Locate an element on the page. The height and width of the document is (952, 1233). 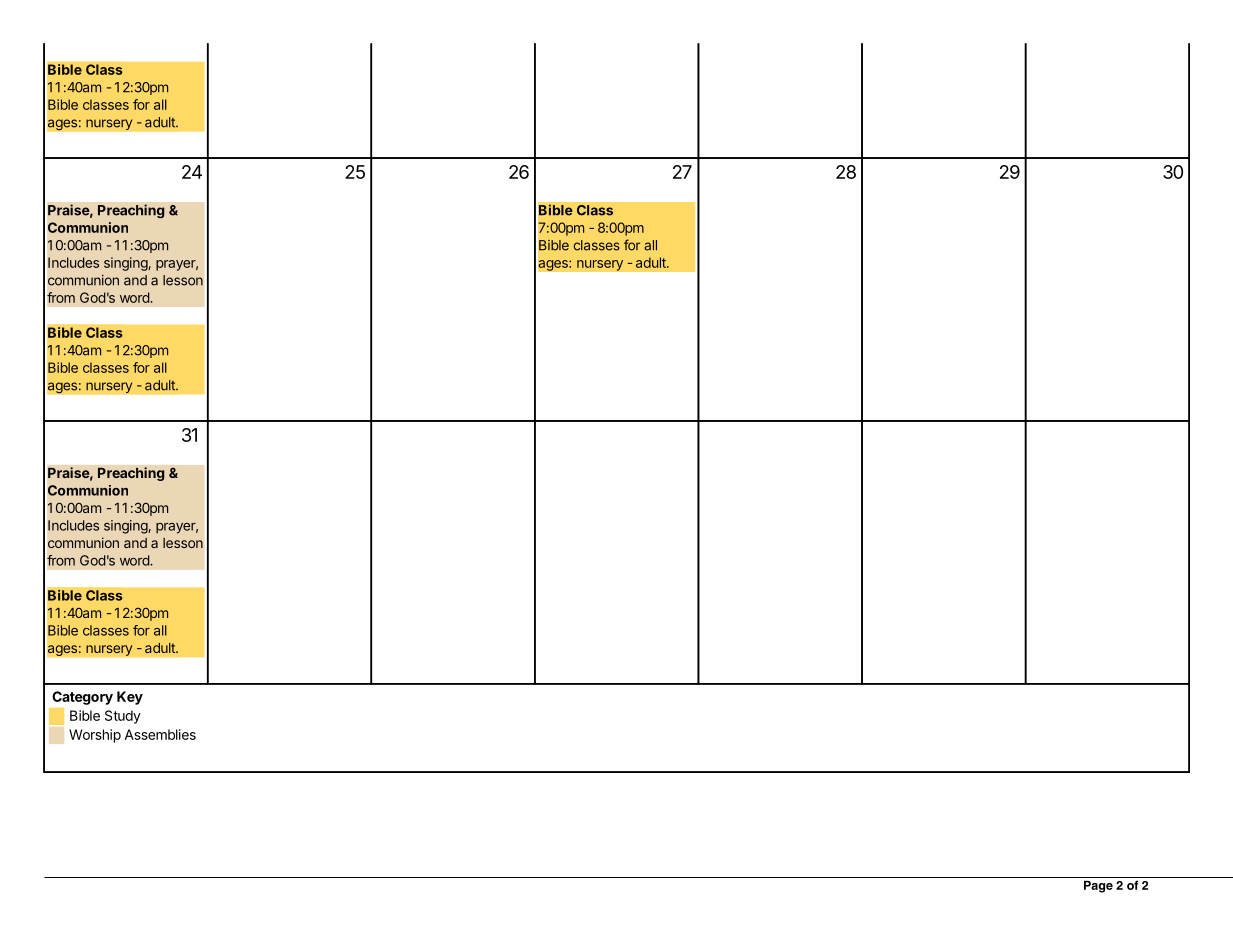
Assemblies is located at coordinates (160, 734).
